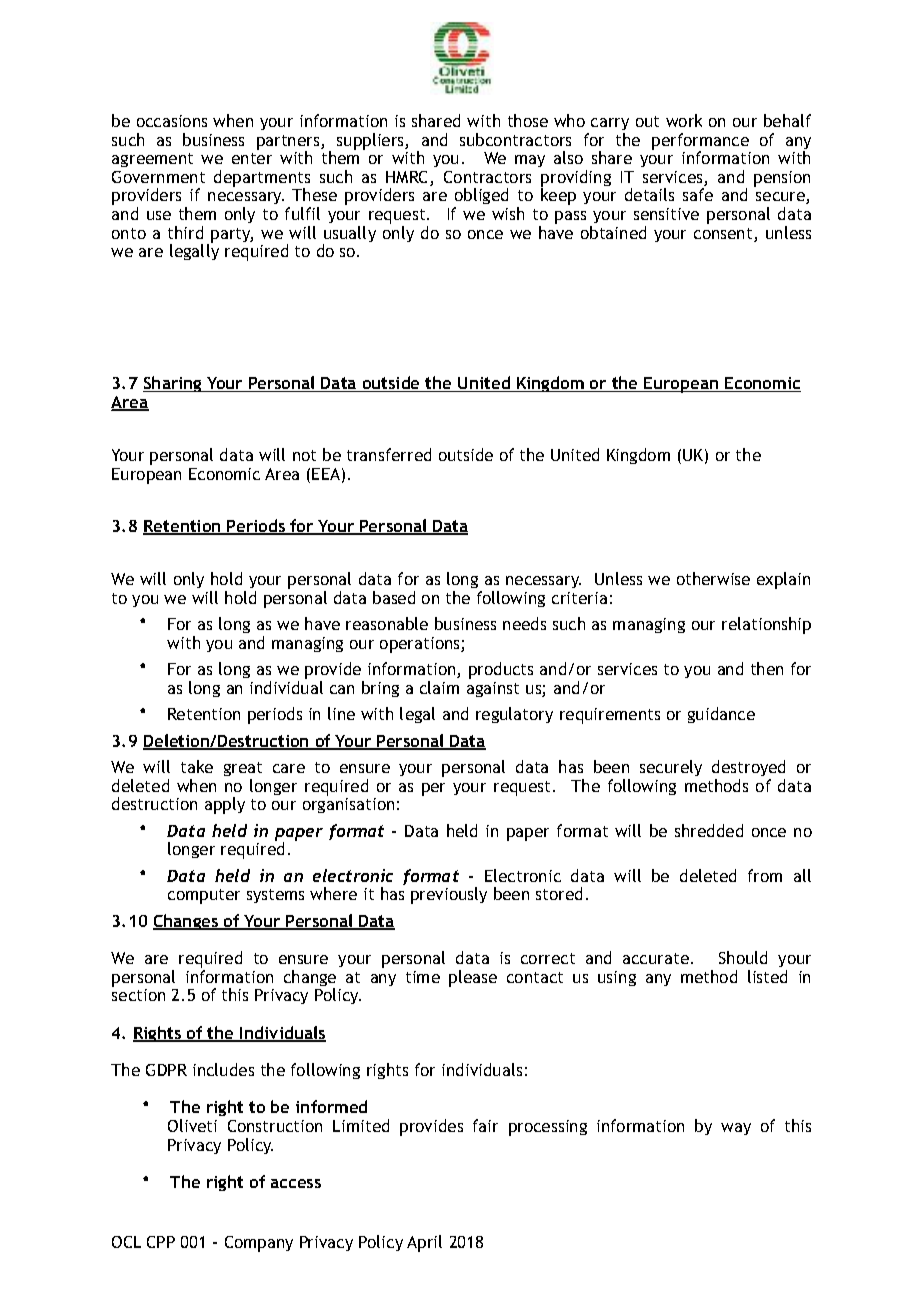 Image resolution: width=924 pixels, height=1308 pixels. I want to click on enter, so click(252, 158).
